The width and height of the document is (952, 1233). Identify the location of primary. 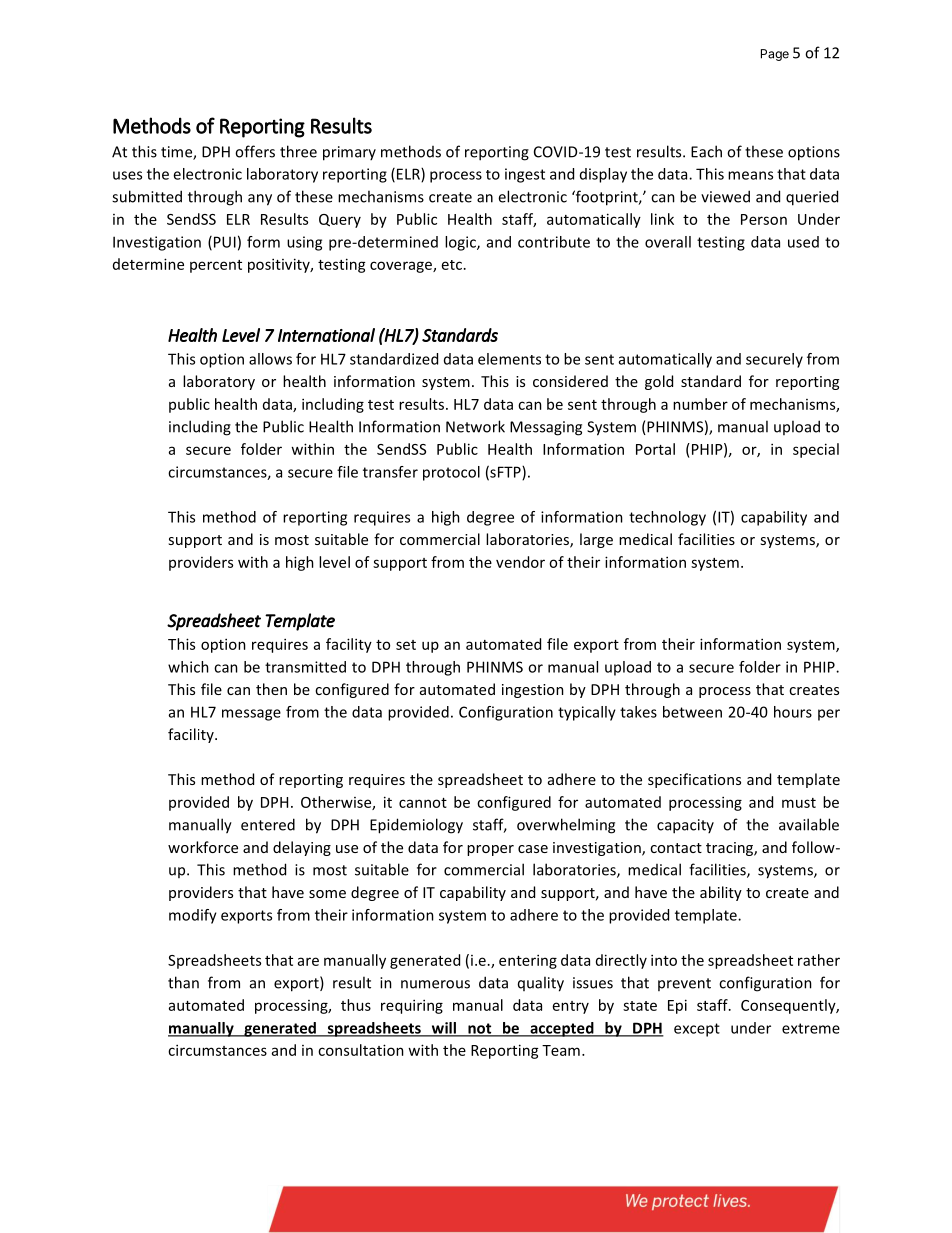
(349, 153).
